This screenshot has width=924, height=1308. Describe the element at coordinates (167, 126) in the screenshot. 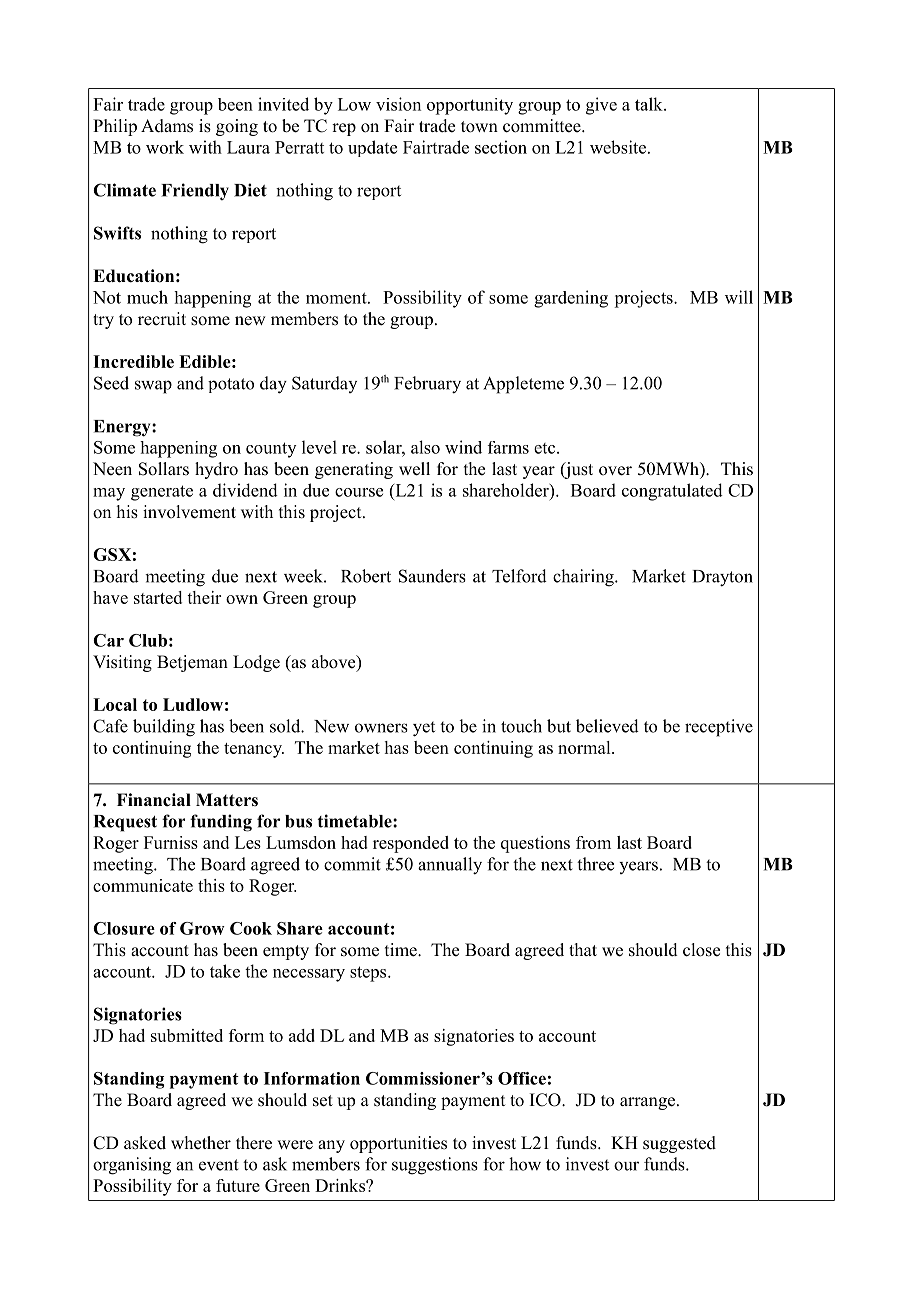

I see `Adams` at that location.
